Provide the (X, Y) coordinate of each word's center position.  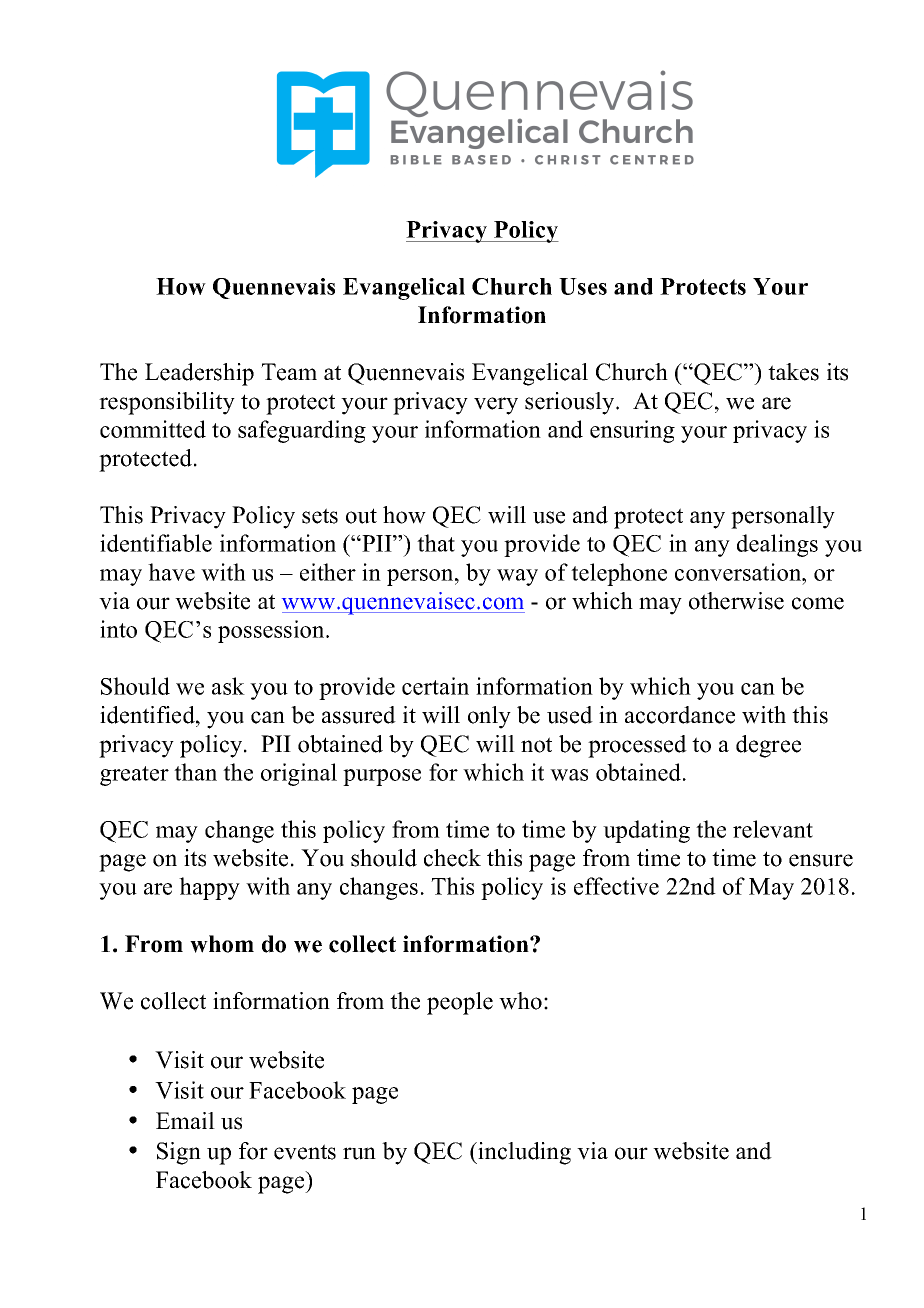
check (452, 858)
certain (435, 686)
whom (222, 944)
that (436, 543)
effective (616, 886)
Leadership (199, 374)
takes (793, 372)
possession (272, 631)
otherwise (736, 601)
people (460, 1003)
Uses (583, 286)
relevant (773, 829)
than (195, 772)
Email (185, 1120)
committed (153, 429)
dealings (777, 545)
